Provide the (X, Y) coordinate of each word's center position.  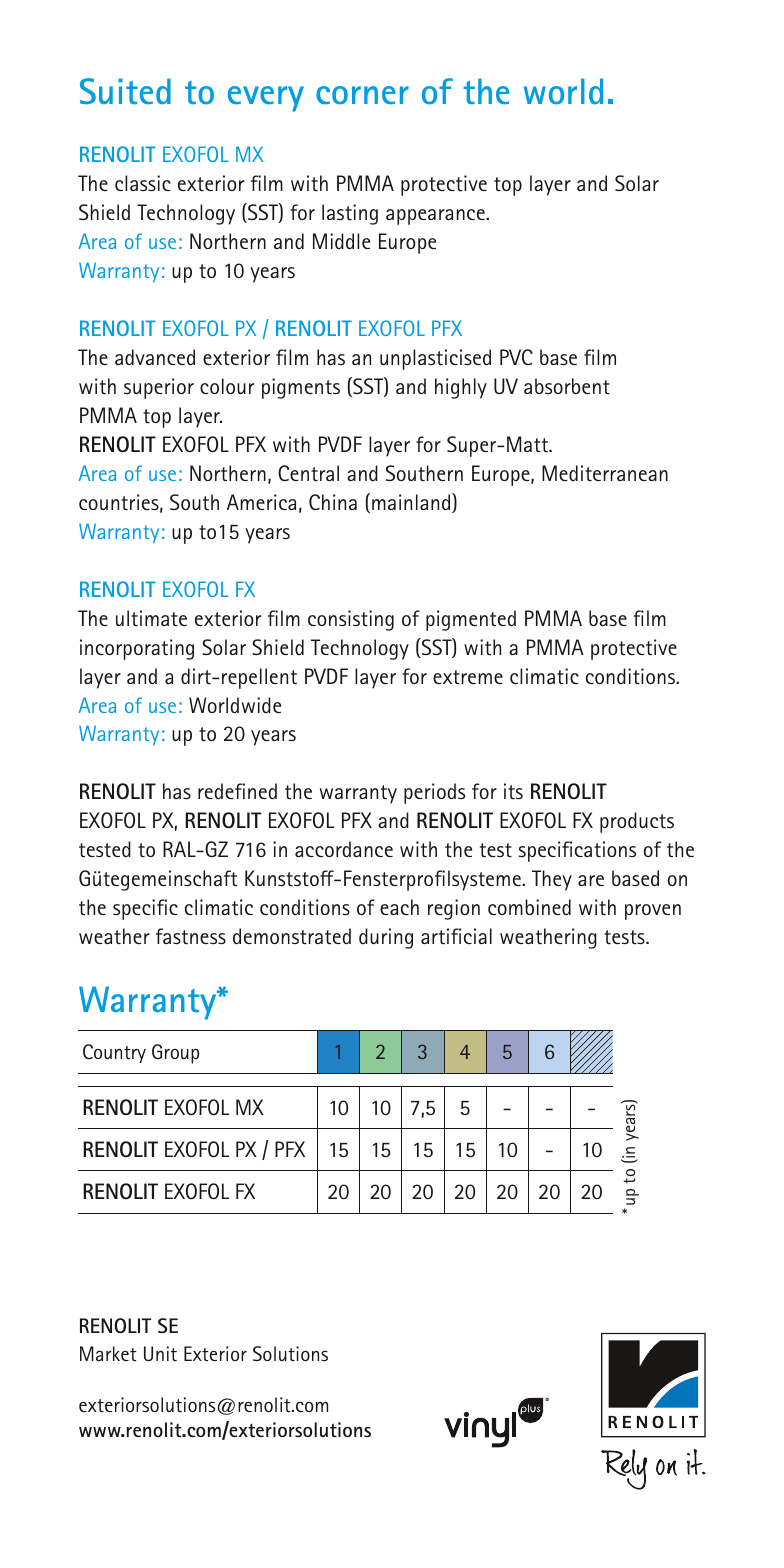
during (386, 938)
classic (143, 183)
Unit (160, 1354)
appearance (436, 217)
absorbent (567, 386)
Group (175, 1054)
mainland (412, 503)
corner (362, 95)
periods (434, 793)
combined (529, 907)
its (513, 791)
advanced (155, 357)
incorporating (137, 649)
